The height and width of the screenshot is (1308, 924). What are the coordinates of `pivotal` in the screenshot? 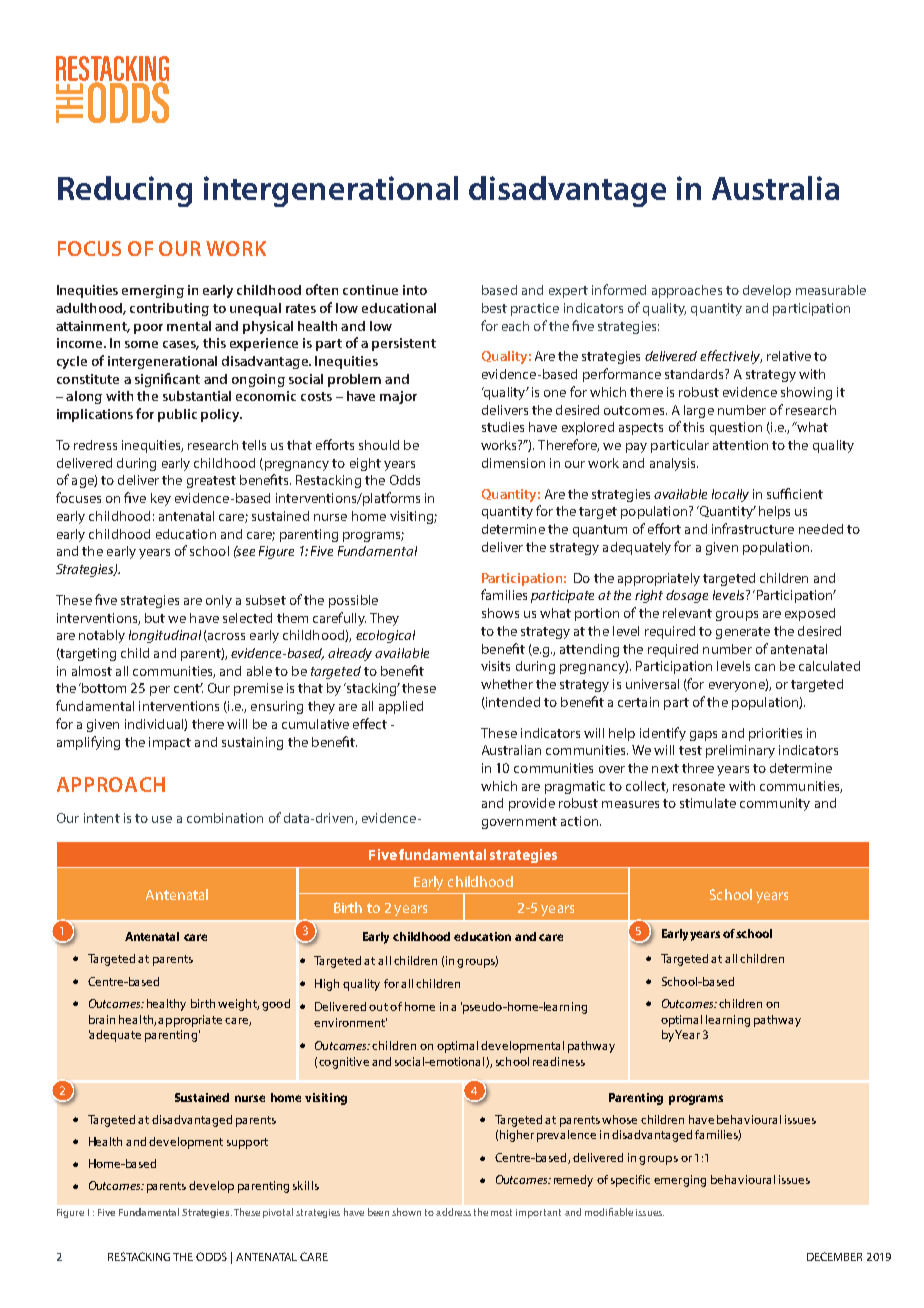 It's located at (278, 1213).
